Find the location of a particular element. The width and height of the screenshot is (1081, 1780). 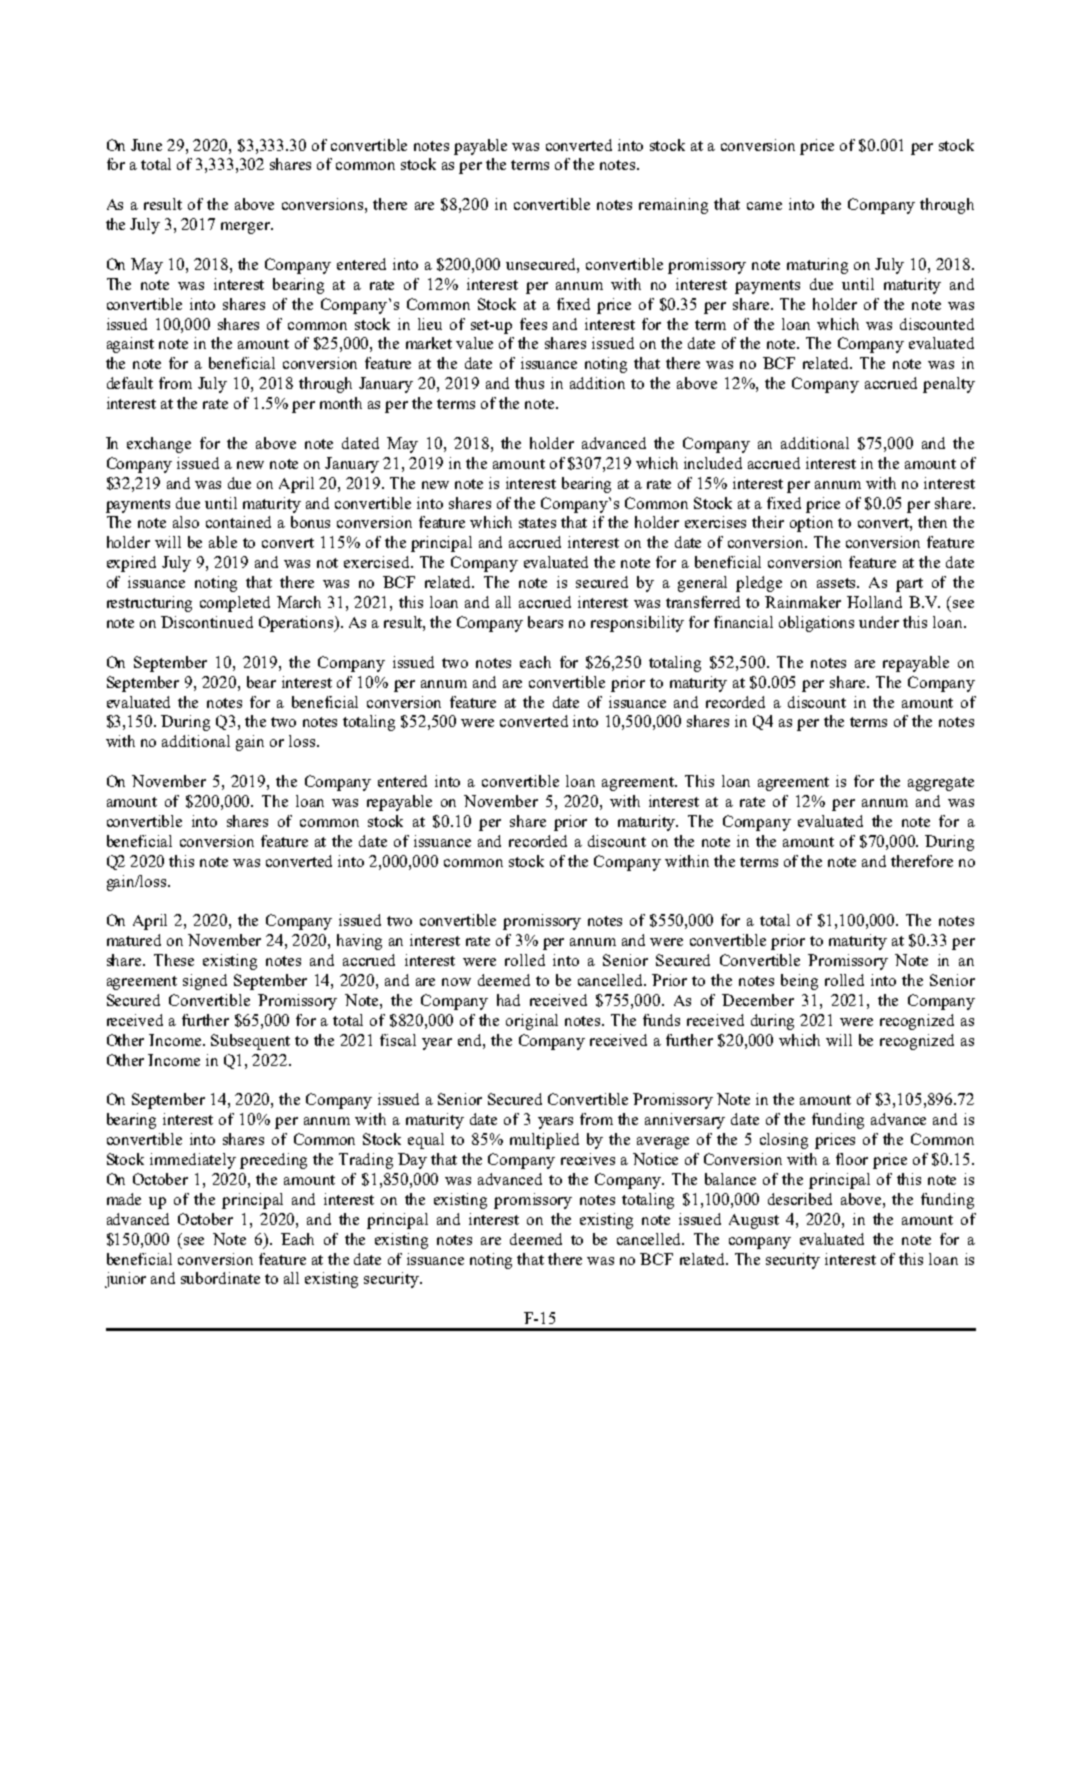

obligations is located at coordinates (816, 624).
